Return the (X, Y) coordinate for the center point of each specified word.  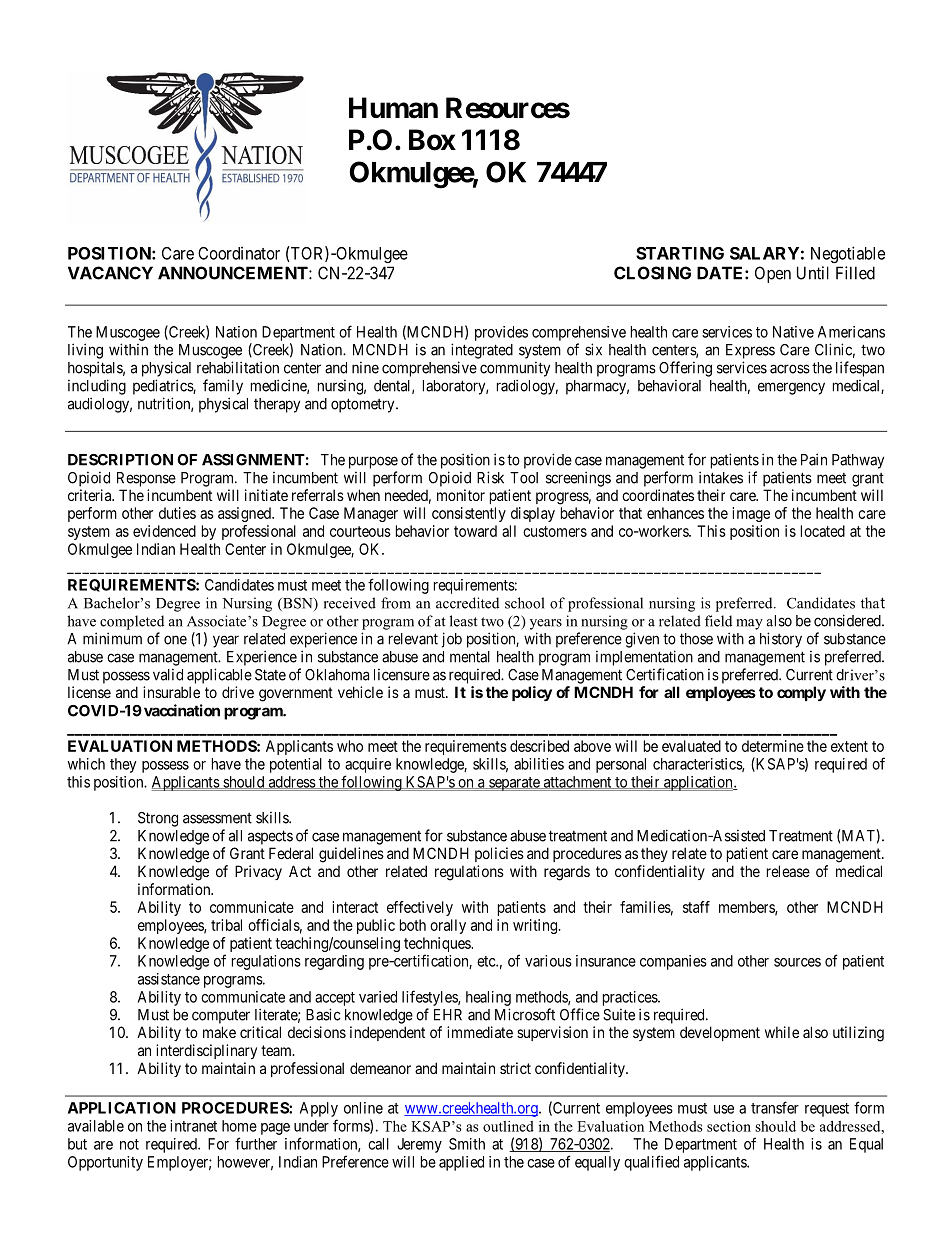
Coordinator (239, 253)
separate (514, 784)
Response (146, 479)
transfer (775, 1107)
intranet (193, 1126)
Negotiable (848, 254)
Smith (467, 1144)
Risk (490, 477)
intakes (721, 477)
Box (432, 140)
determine (773, 746)
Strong (158, 819)
